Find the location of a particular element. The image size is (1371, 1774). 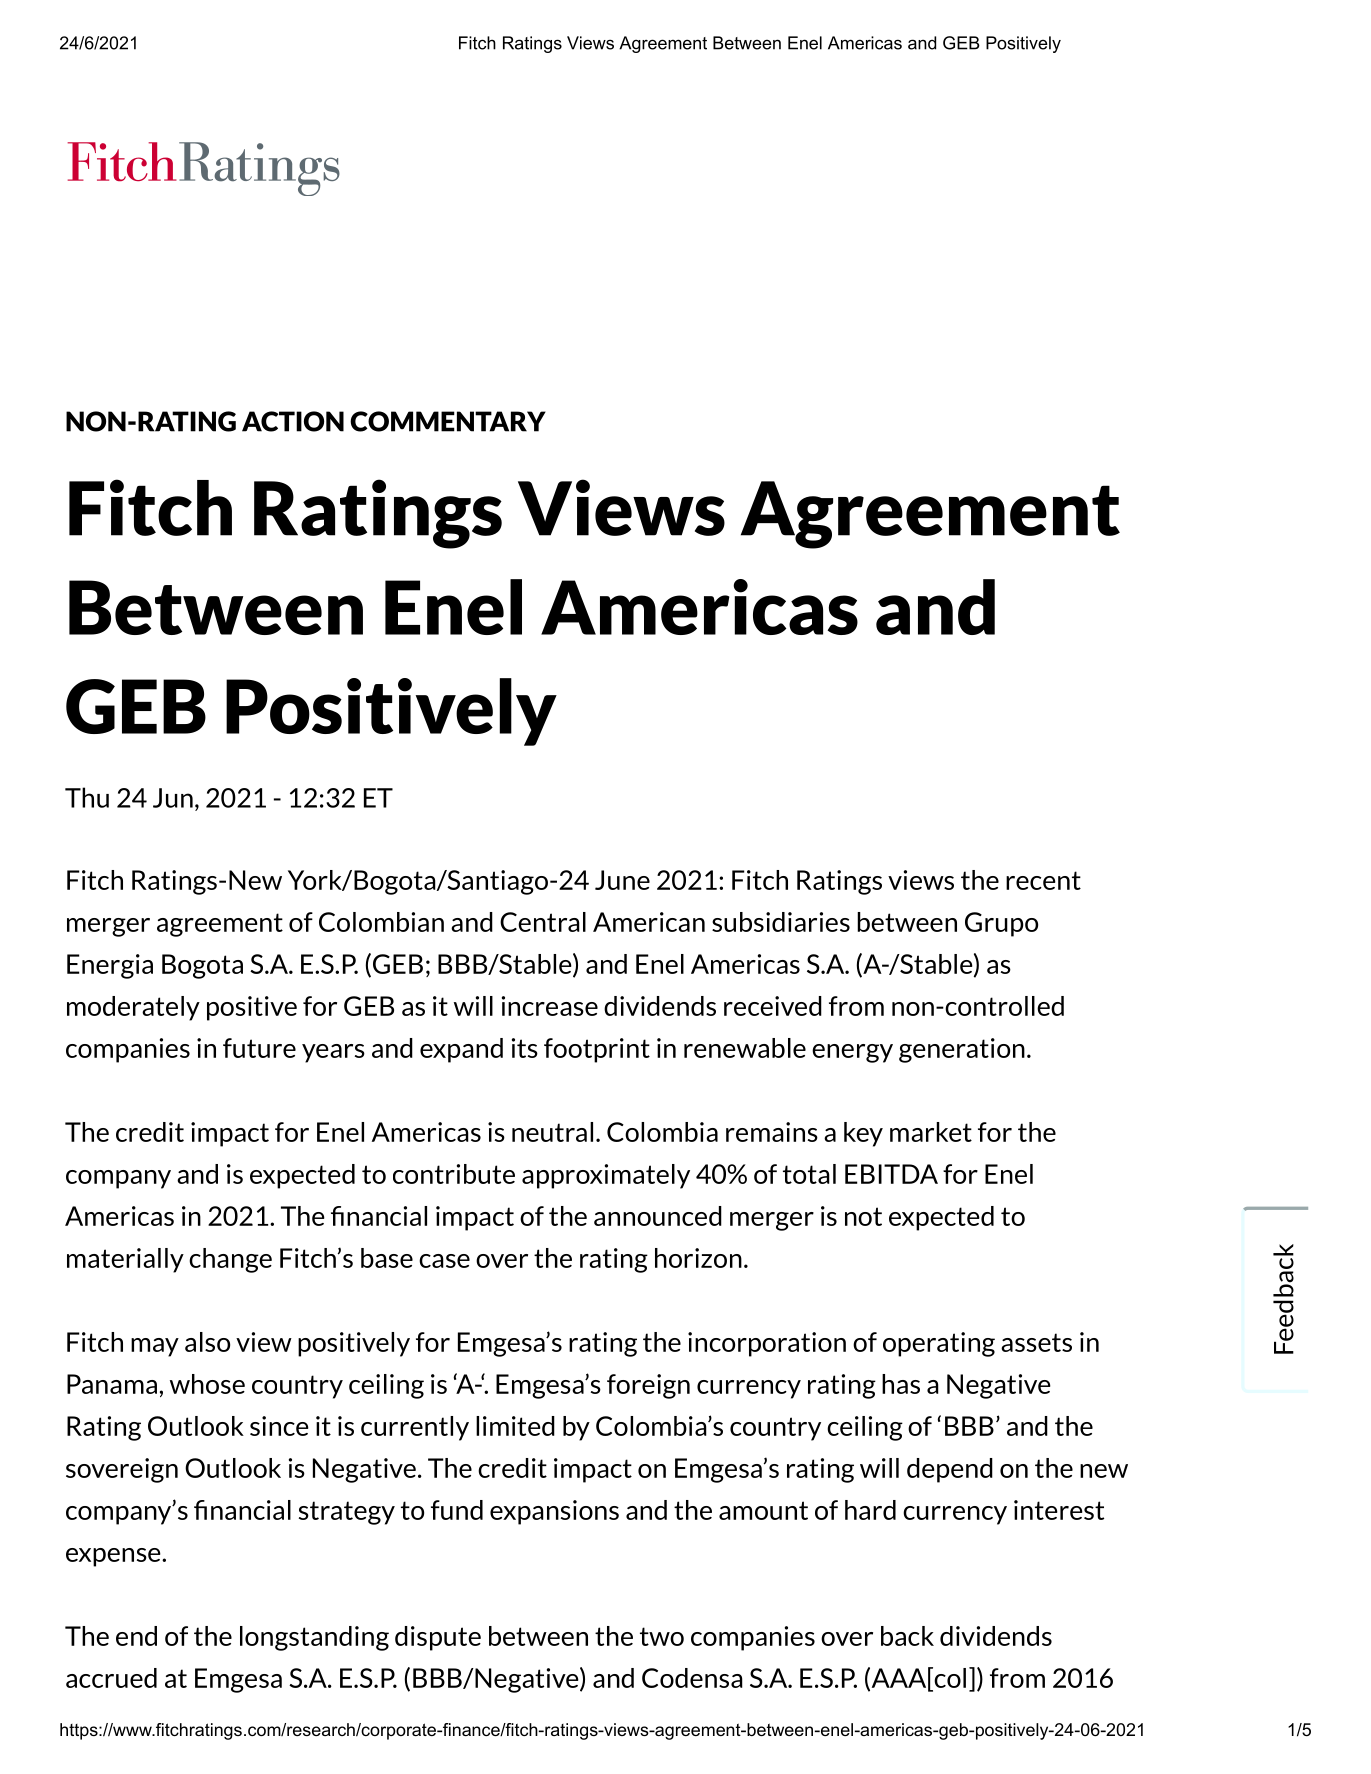

recent is located at coordinates (1043, 880).
